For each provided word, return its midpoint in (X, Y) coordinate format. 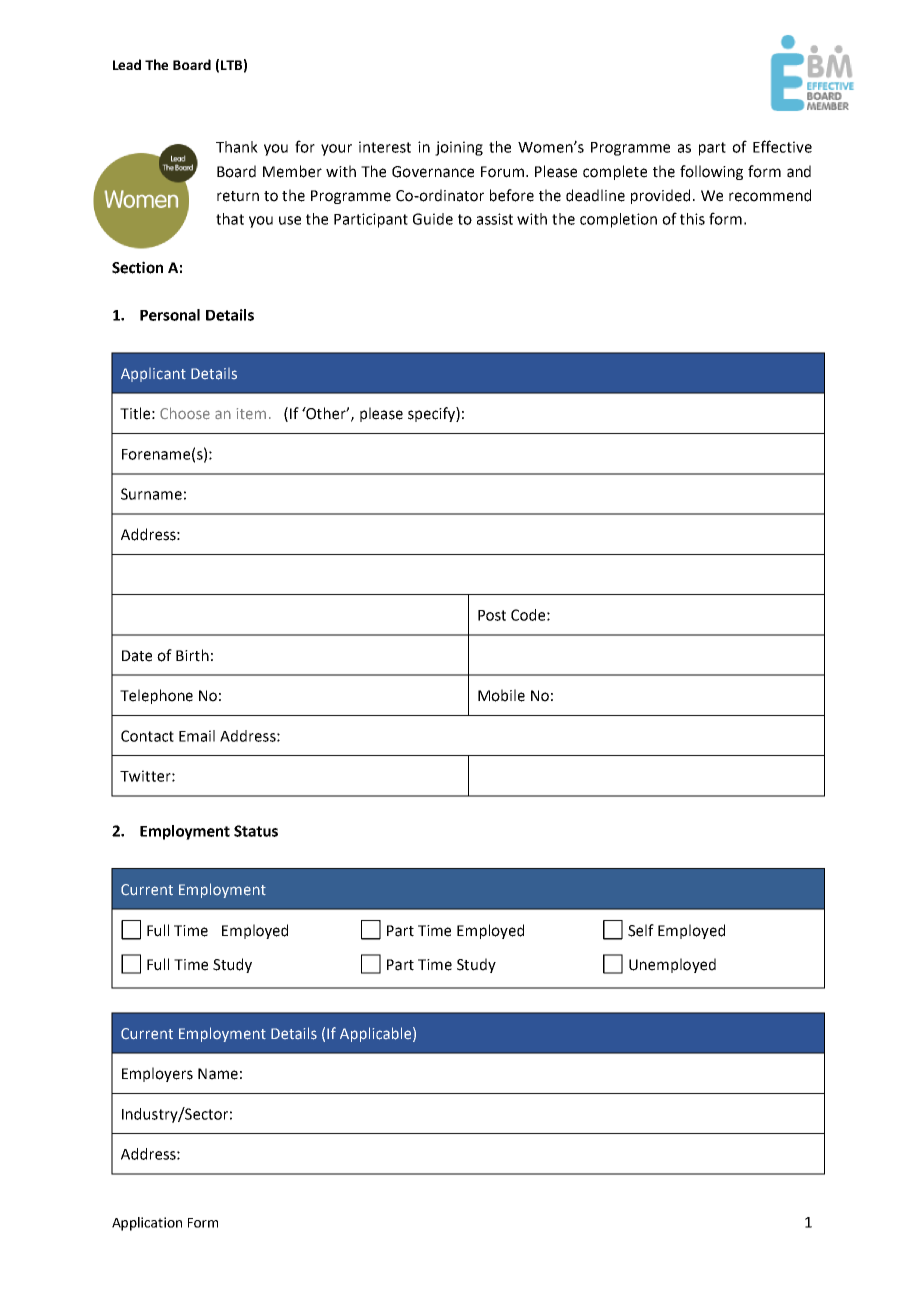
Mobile (501, 695)
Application (147, 1224)
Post (492, 615)
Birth (192, 655)
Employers (157, 1074)
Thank (237, 147)
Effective (782, 146)
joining (459, 148)
